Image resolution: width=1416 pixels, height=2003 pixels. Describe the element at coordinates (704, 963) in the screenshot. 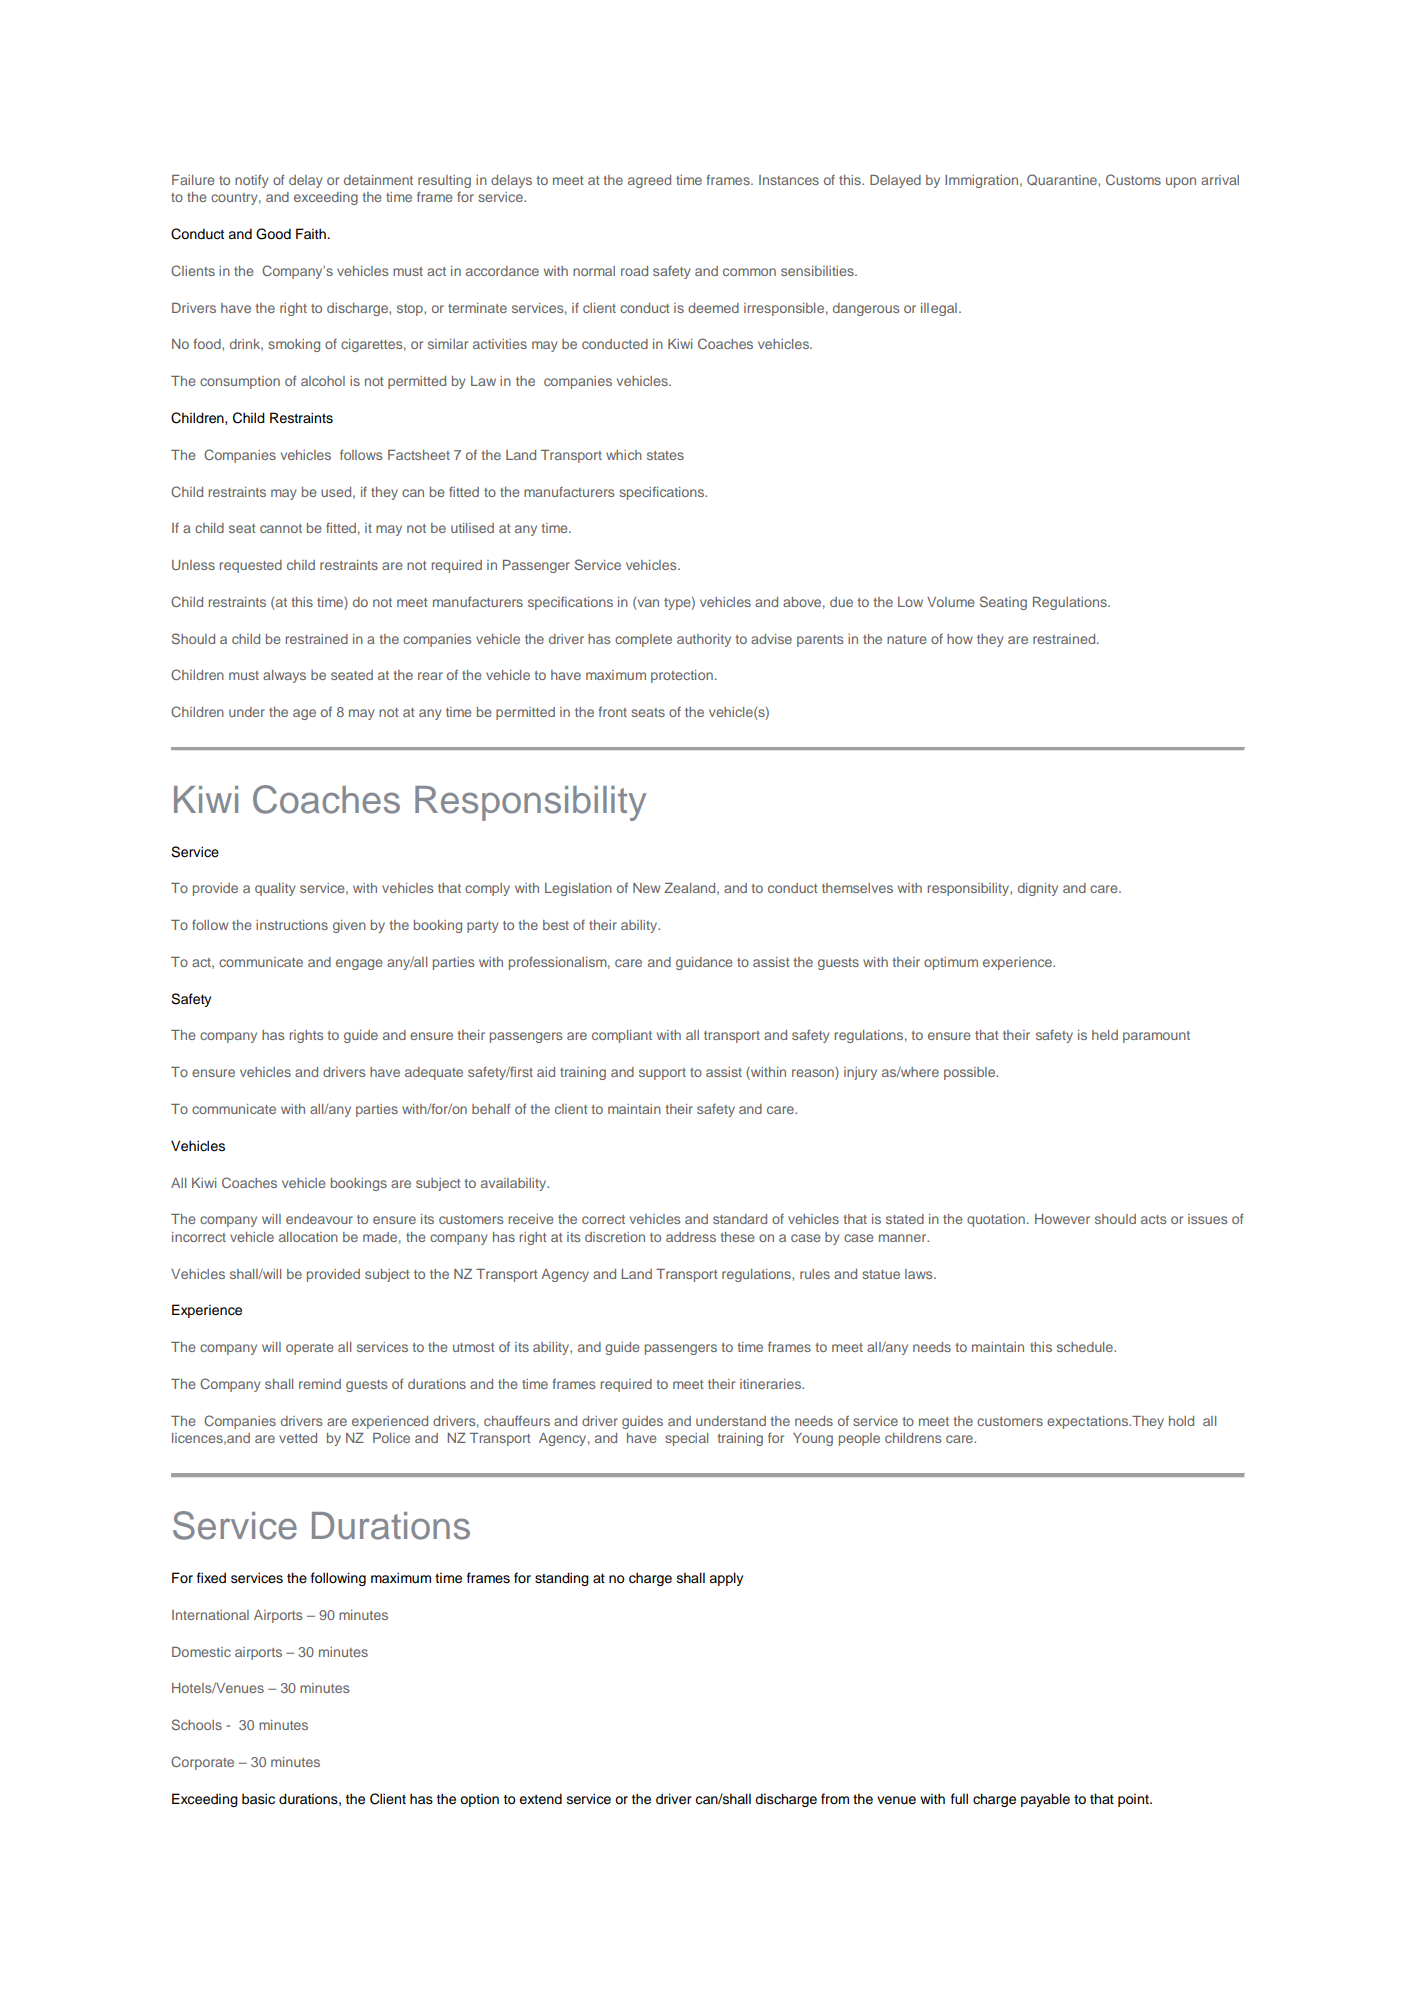

I see `guidance` at that location.
